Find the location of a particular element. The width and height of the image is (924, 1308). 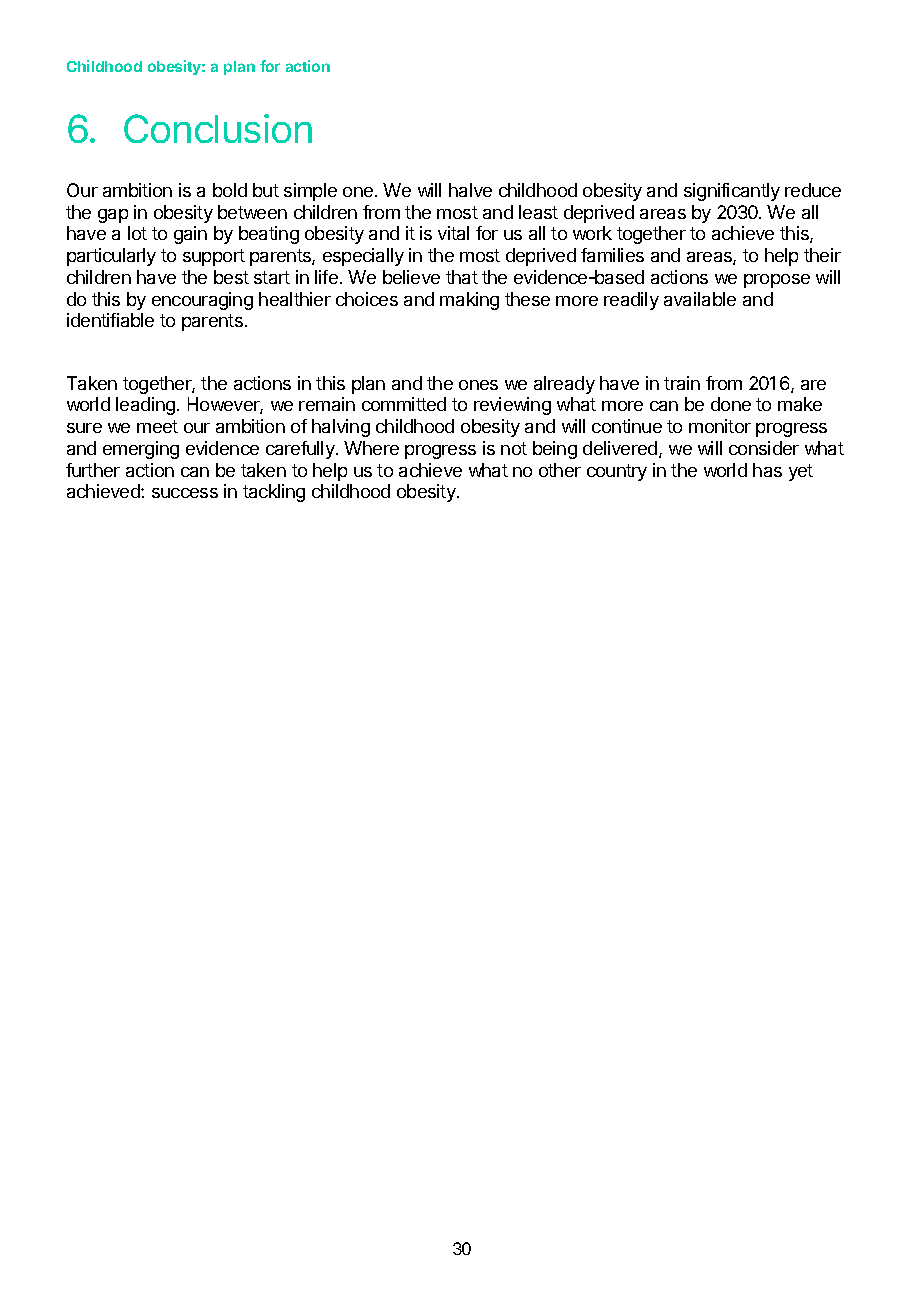

train is located at coordinates (682, 383).
